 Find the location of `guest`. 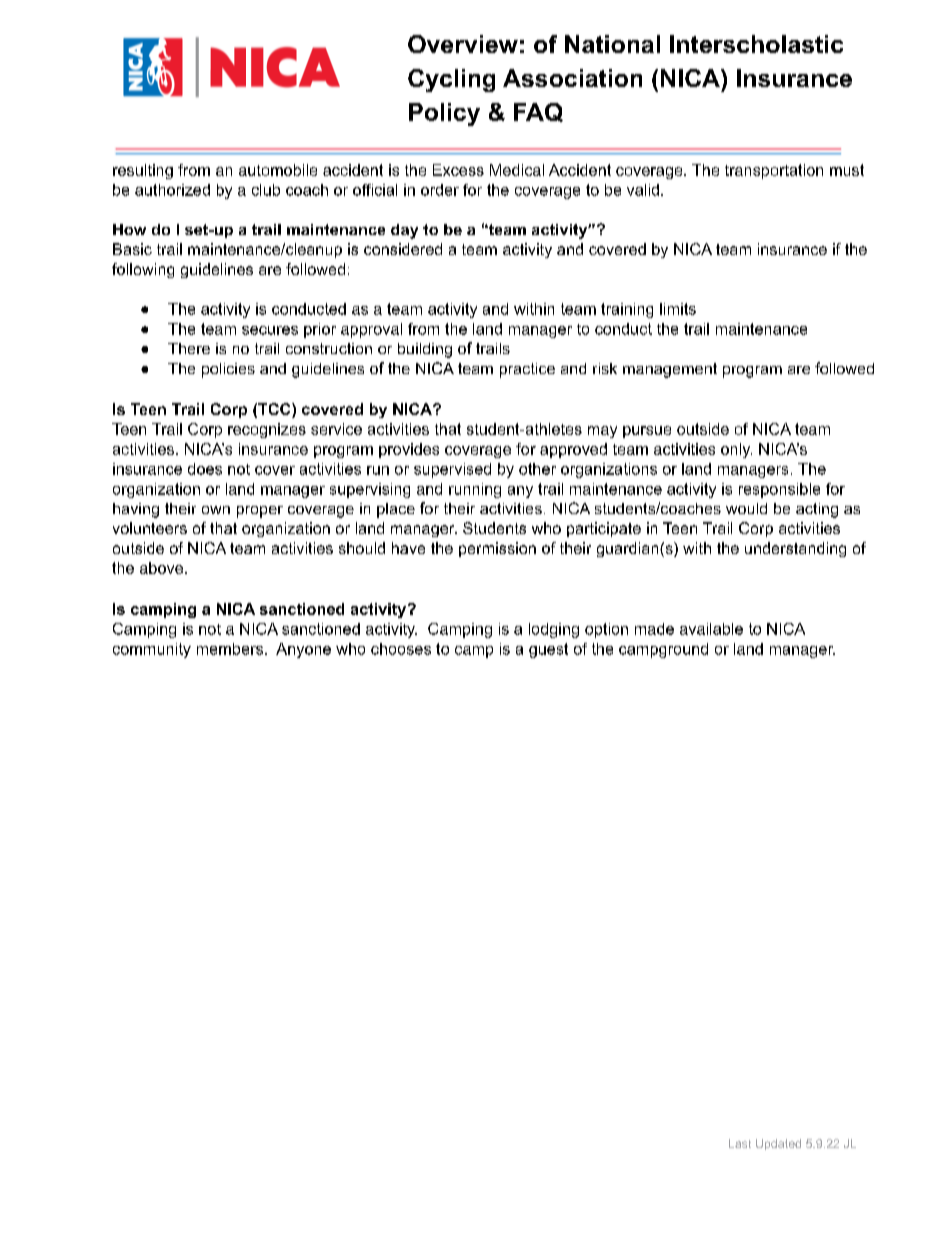

guest is located at coordinates (548, 650).
